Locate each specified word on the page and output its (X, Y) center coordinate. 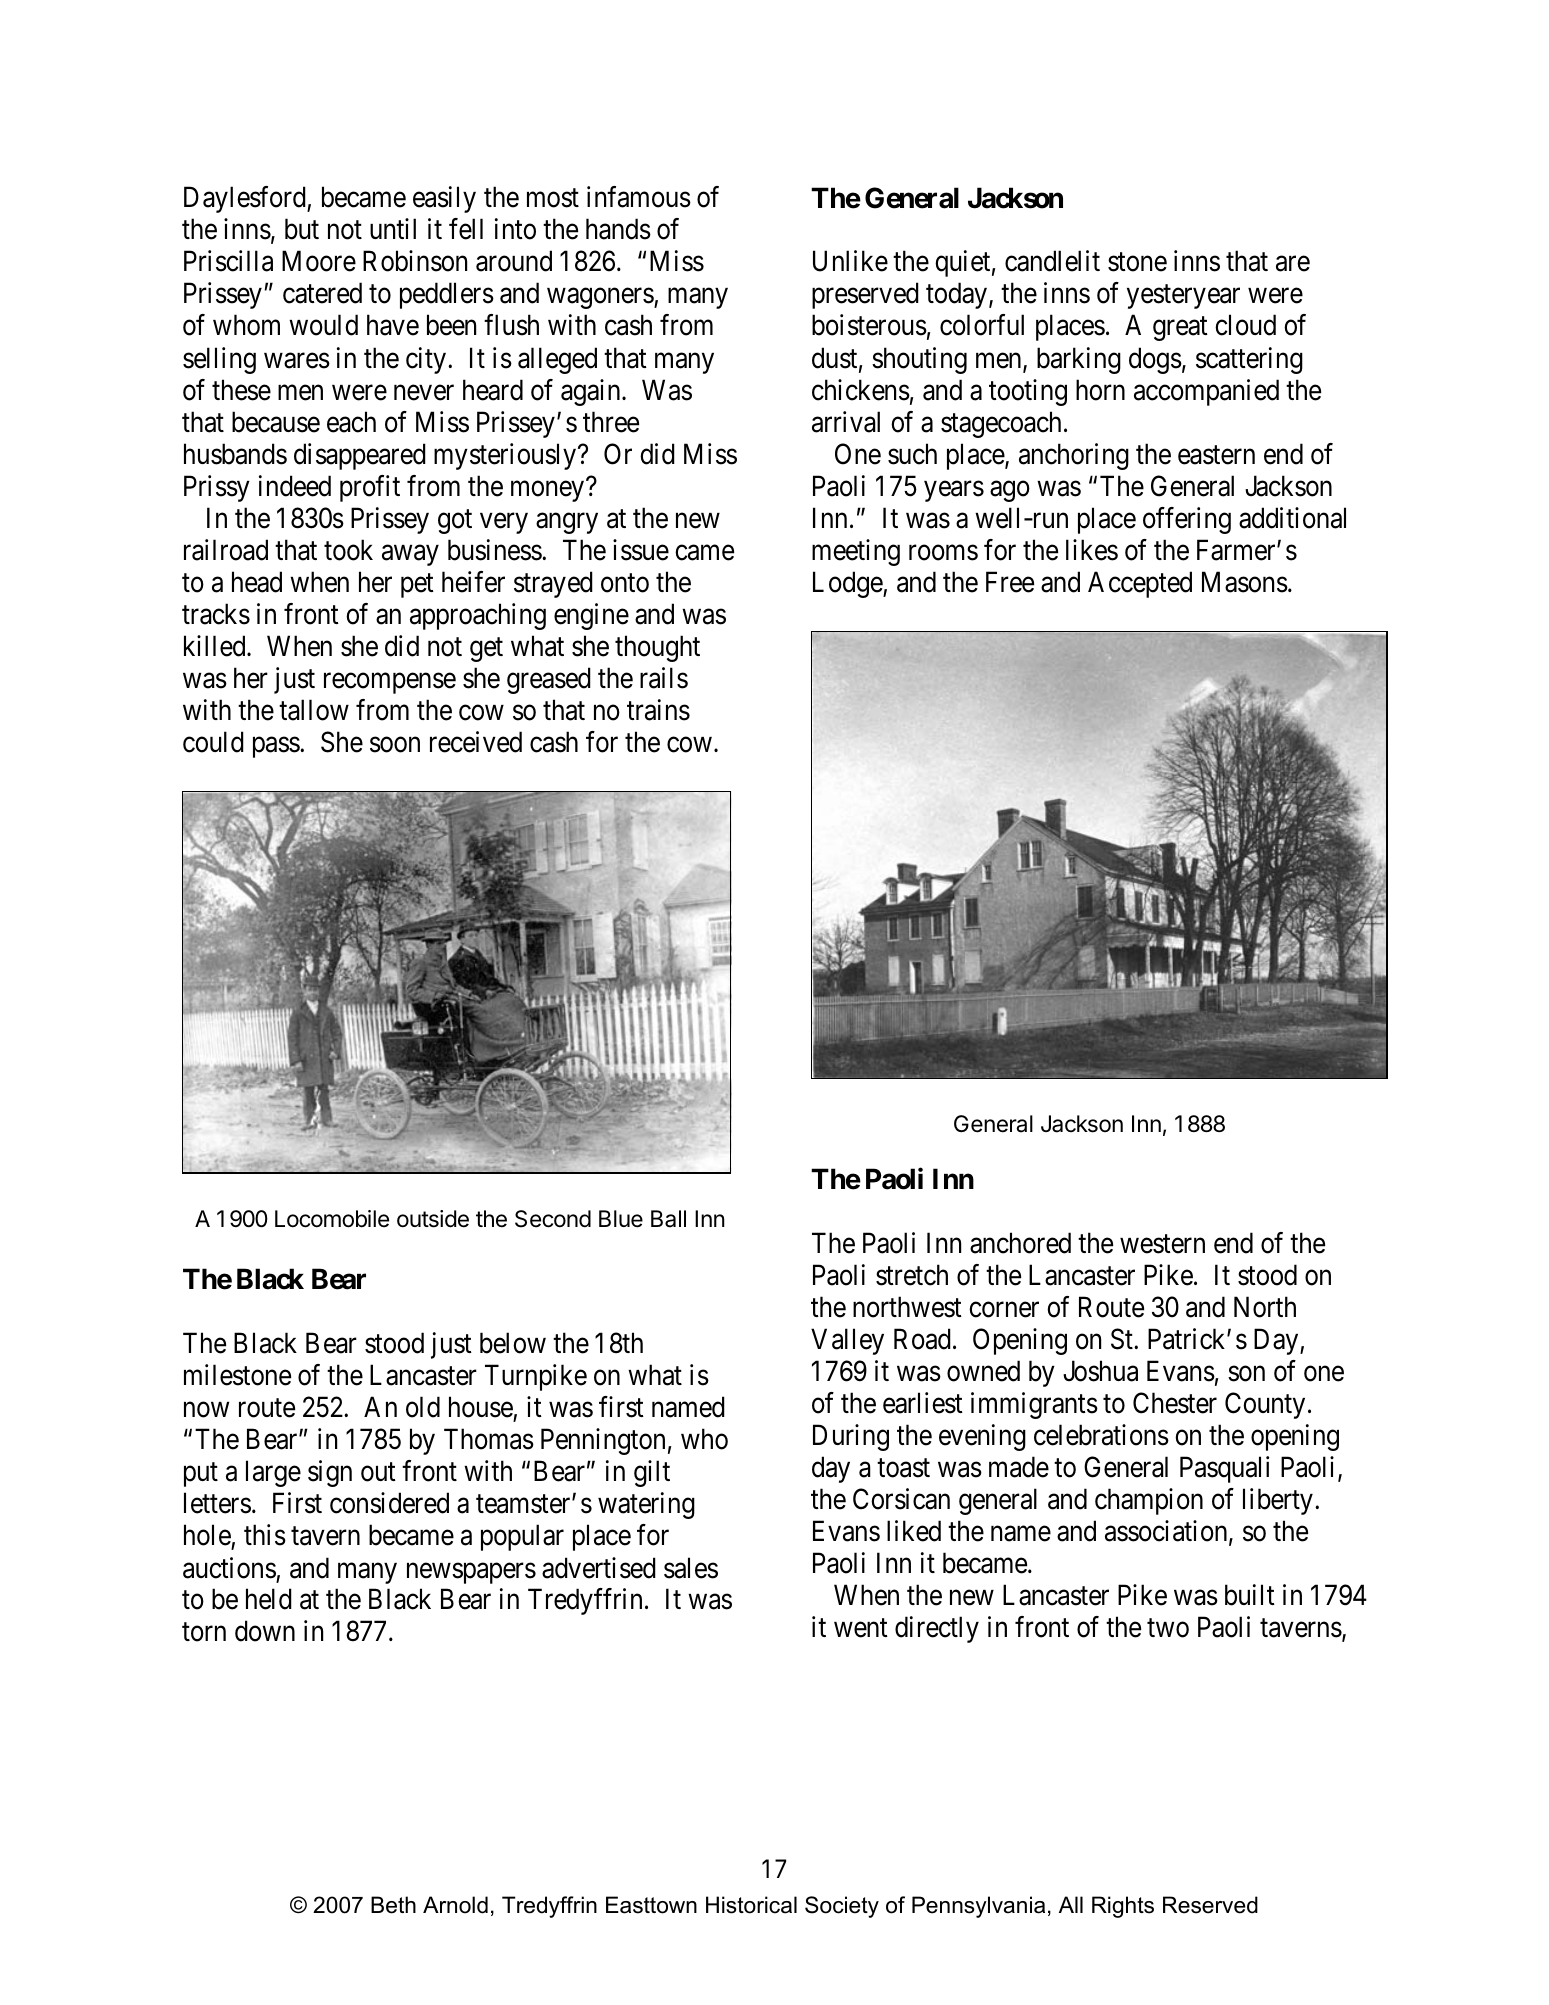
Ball (668, 1219)
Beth (393, 1905)
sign (330, 1473)
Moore (319, 261)
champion (1149, 1501)
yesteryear (1183, 297)
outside (433, 1219)
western (1162, 1244)
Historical (751, 1905)
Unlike (850, 261)
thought (657, 648)
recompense (390, 683)
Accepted (1140, 584)
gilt (652, 1473)
